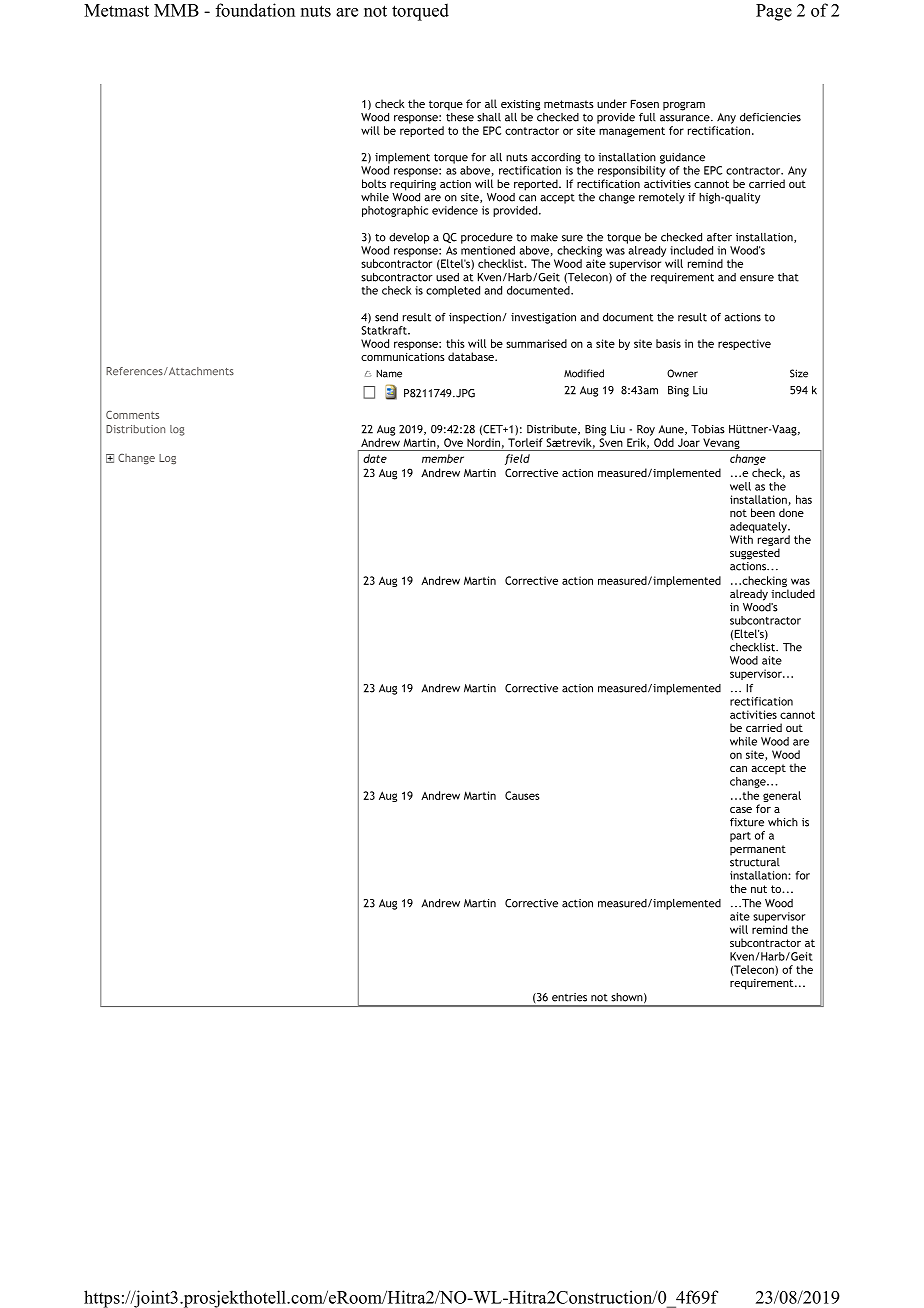  I want to click on entries, so click(569, 997).
